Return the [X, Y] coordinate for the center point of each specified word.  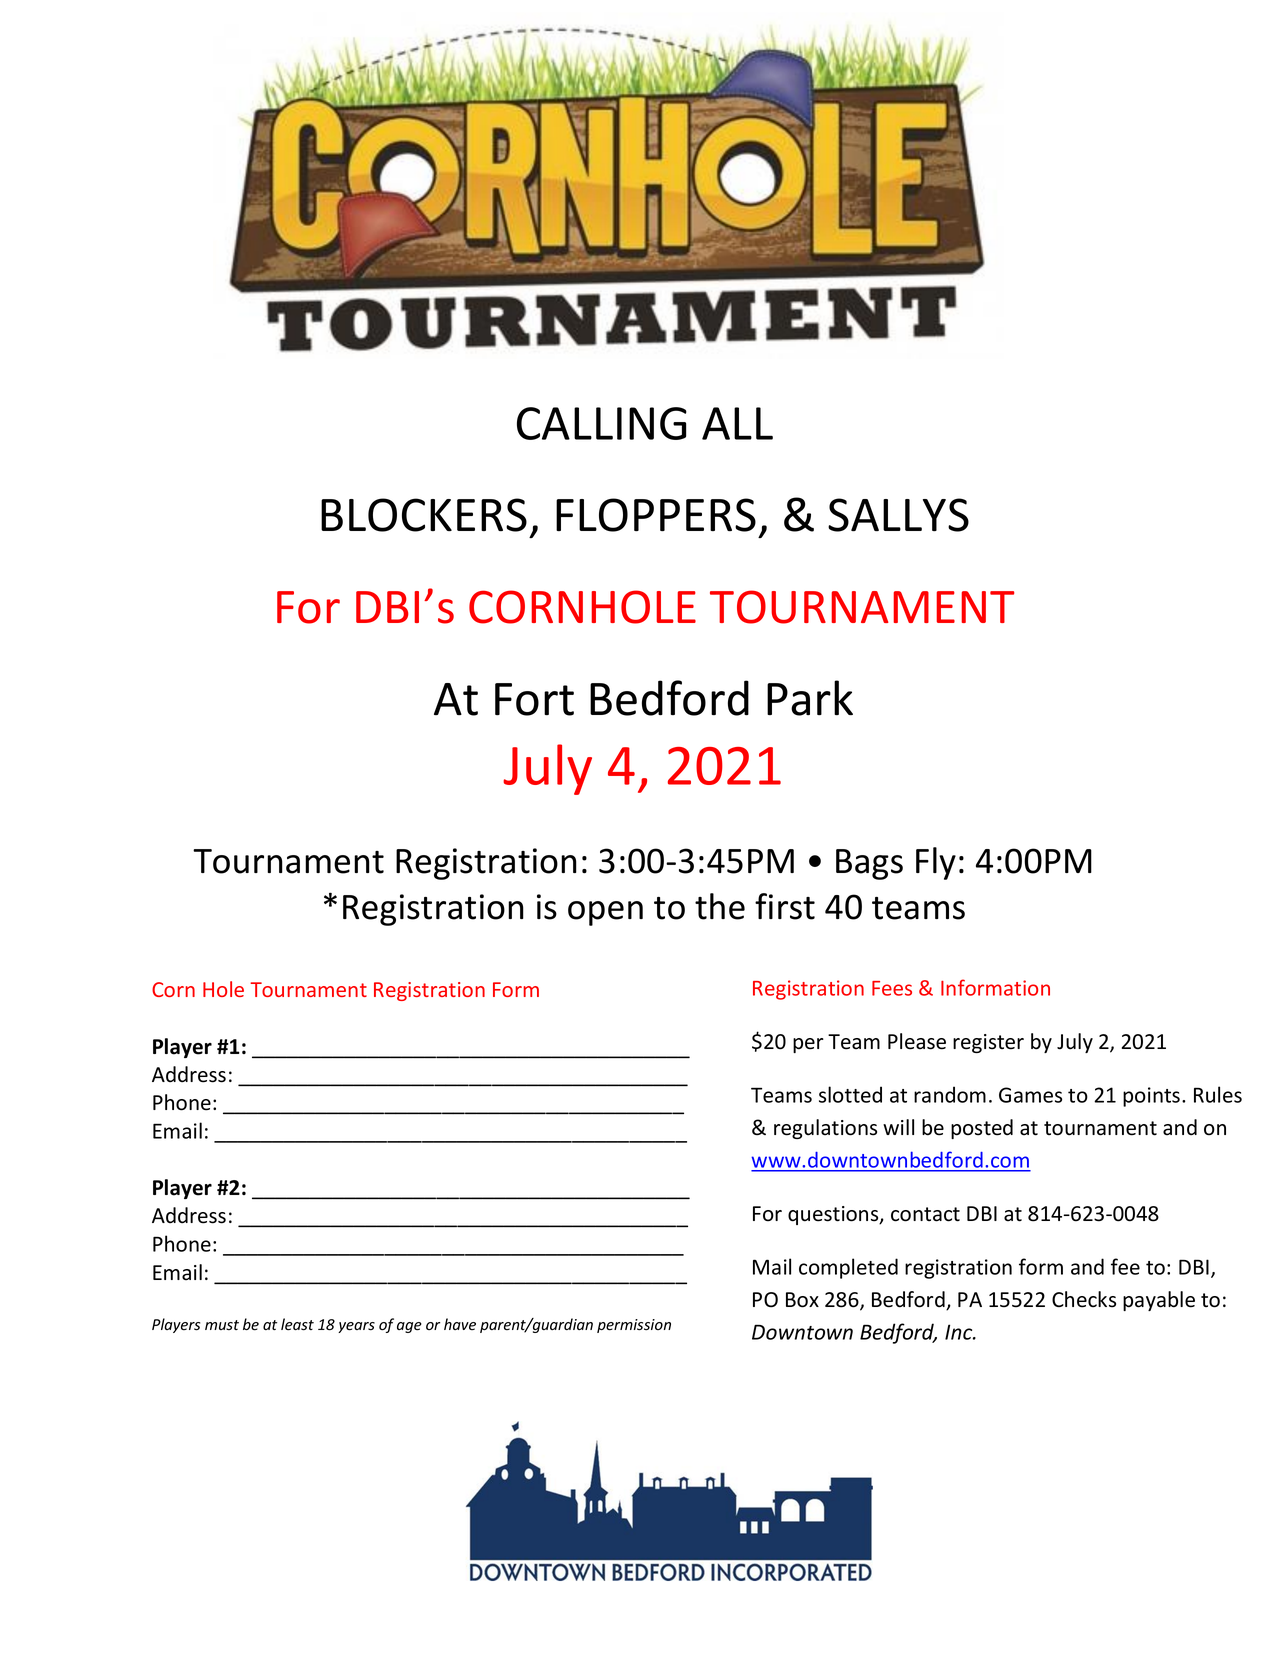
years [356, 1327]
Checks [1084, 1299]
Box [802, 1300]
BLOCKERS [424, 515]
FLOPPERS [656, 515]
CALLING [602, 423]
